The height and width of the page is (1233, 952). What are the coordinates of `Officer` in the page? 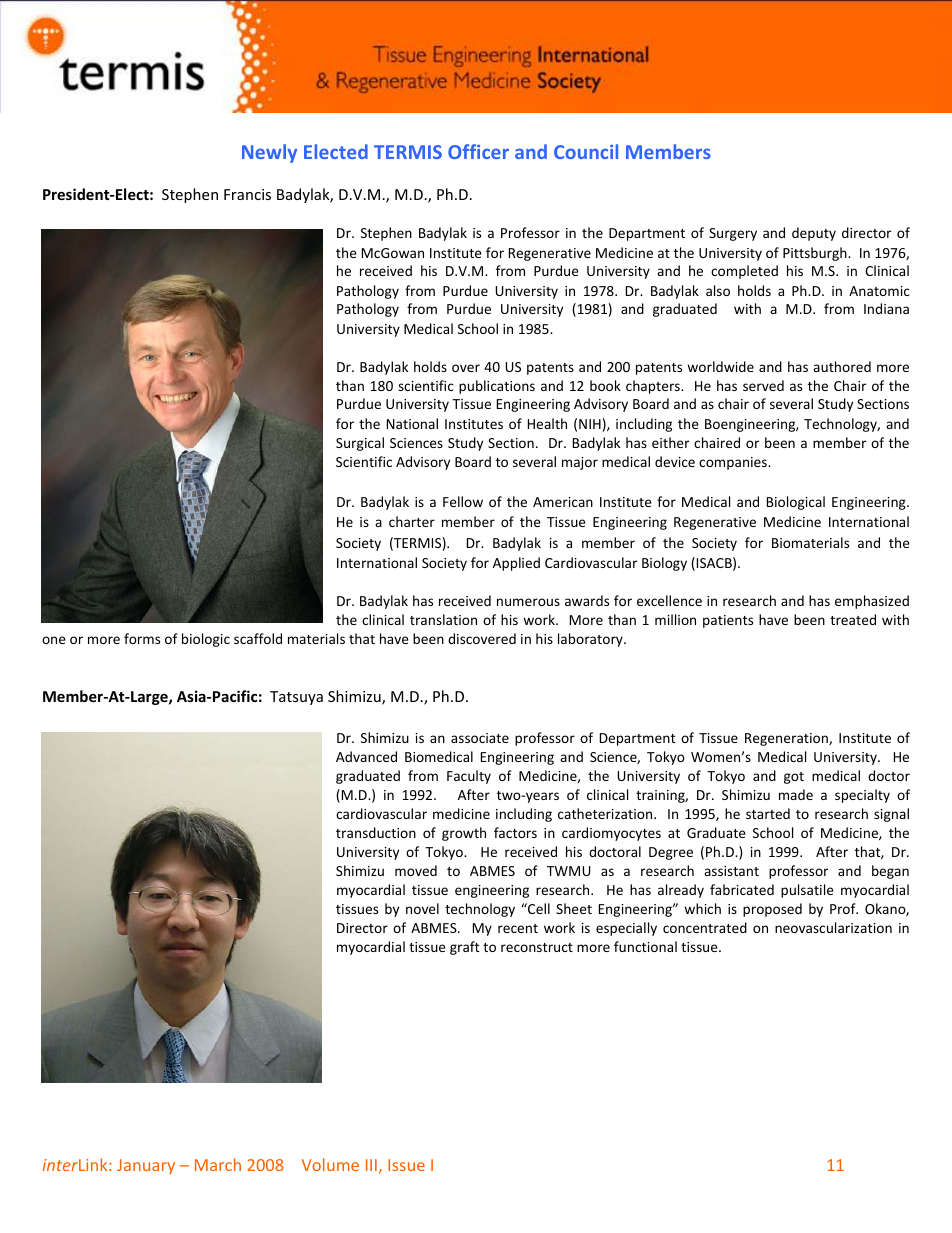 It's located at (478, 151).
